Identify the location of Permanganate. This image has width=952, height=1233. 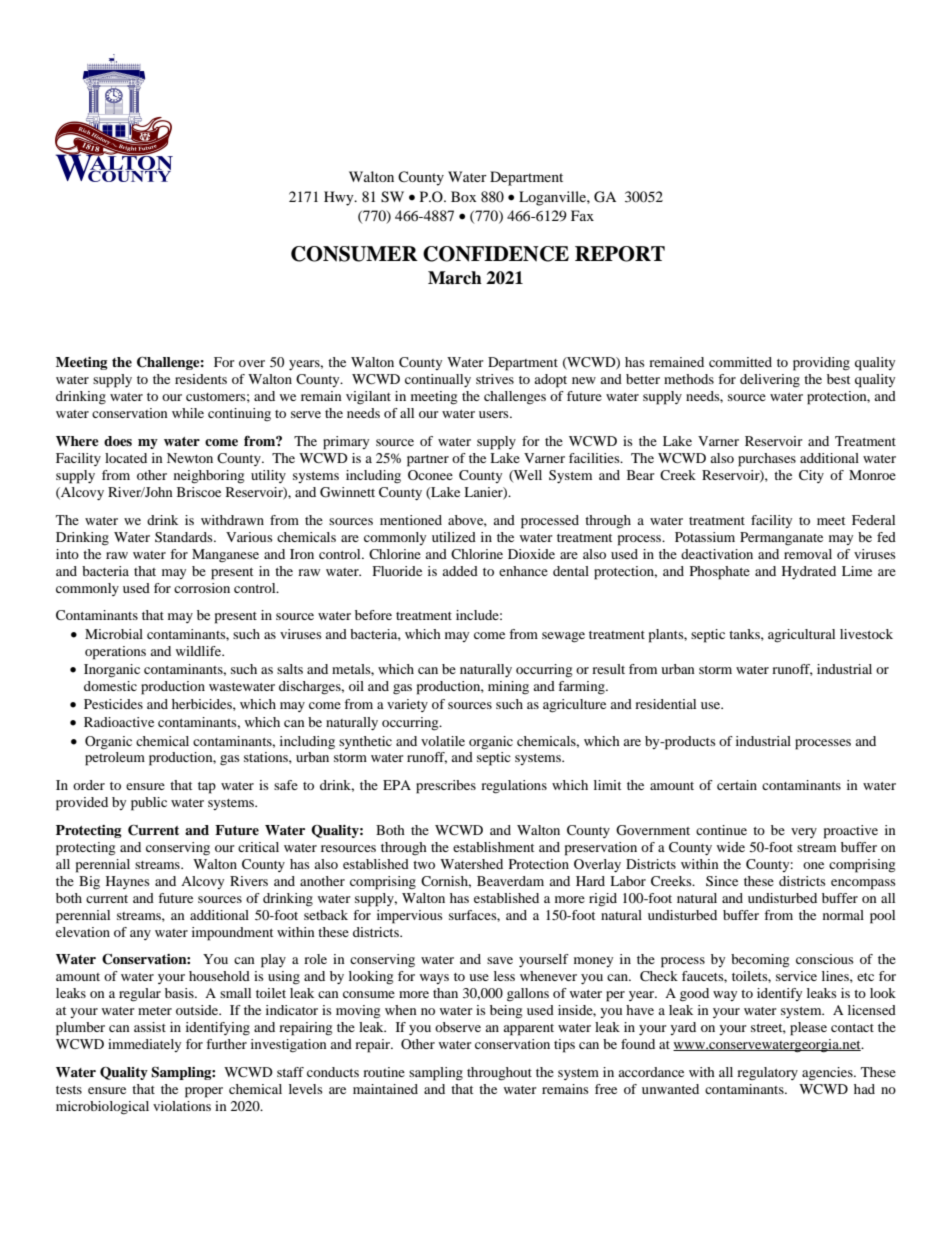
(781, 538).
